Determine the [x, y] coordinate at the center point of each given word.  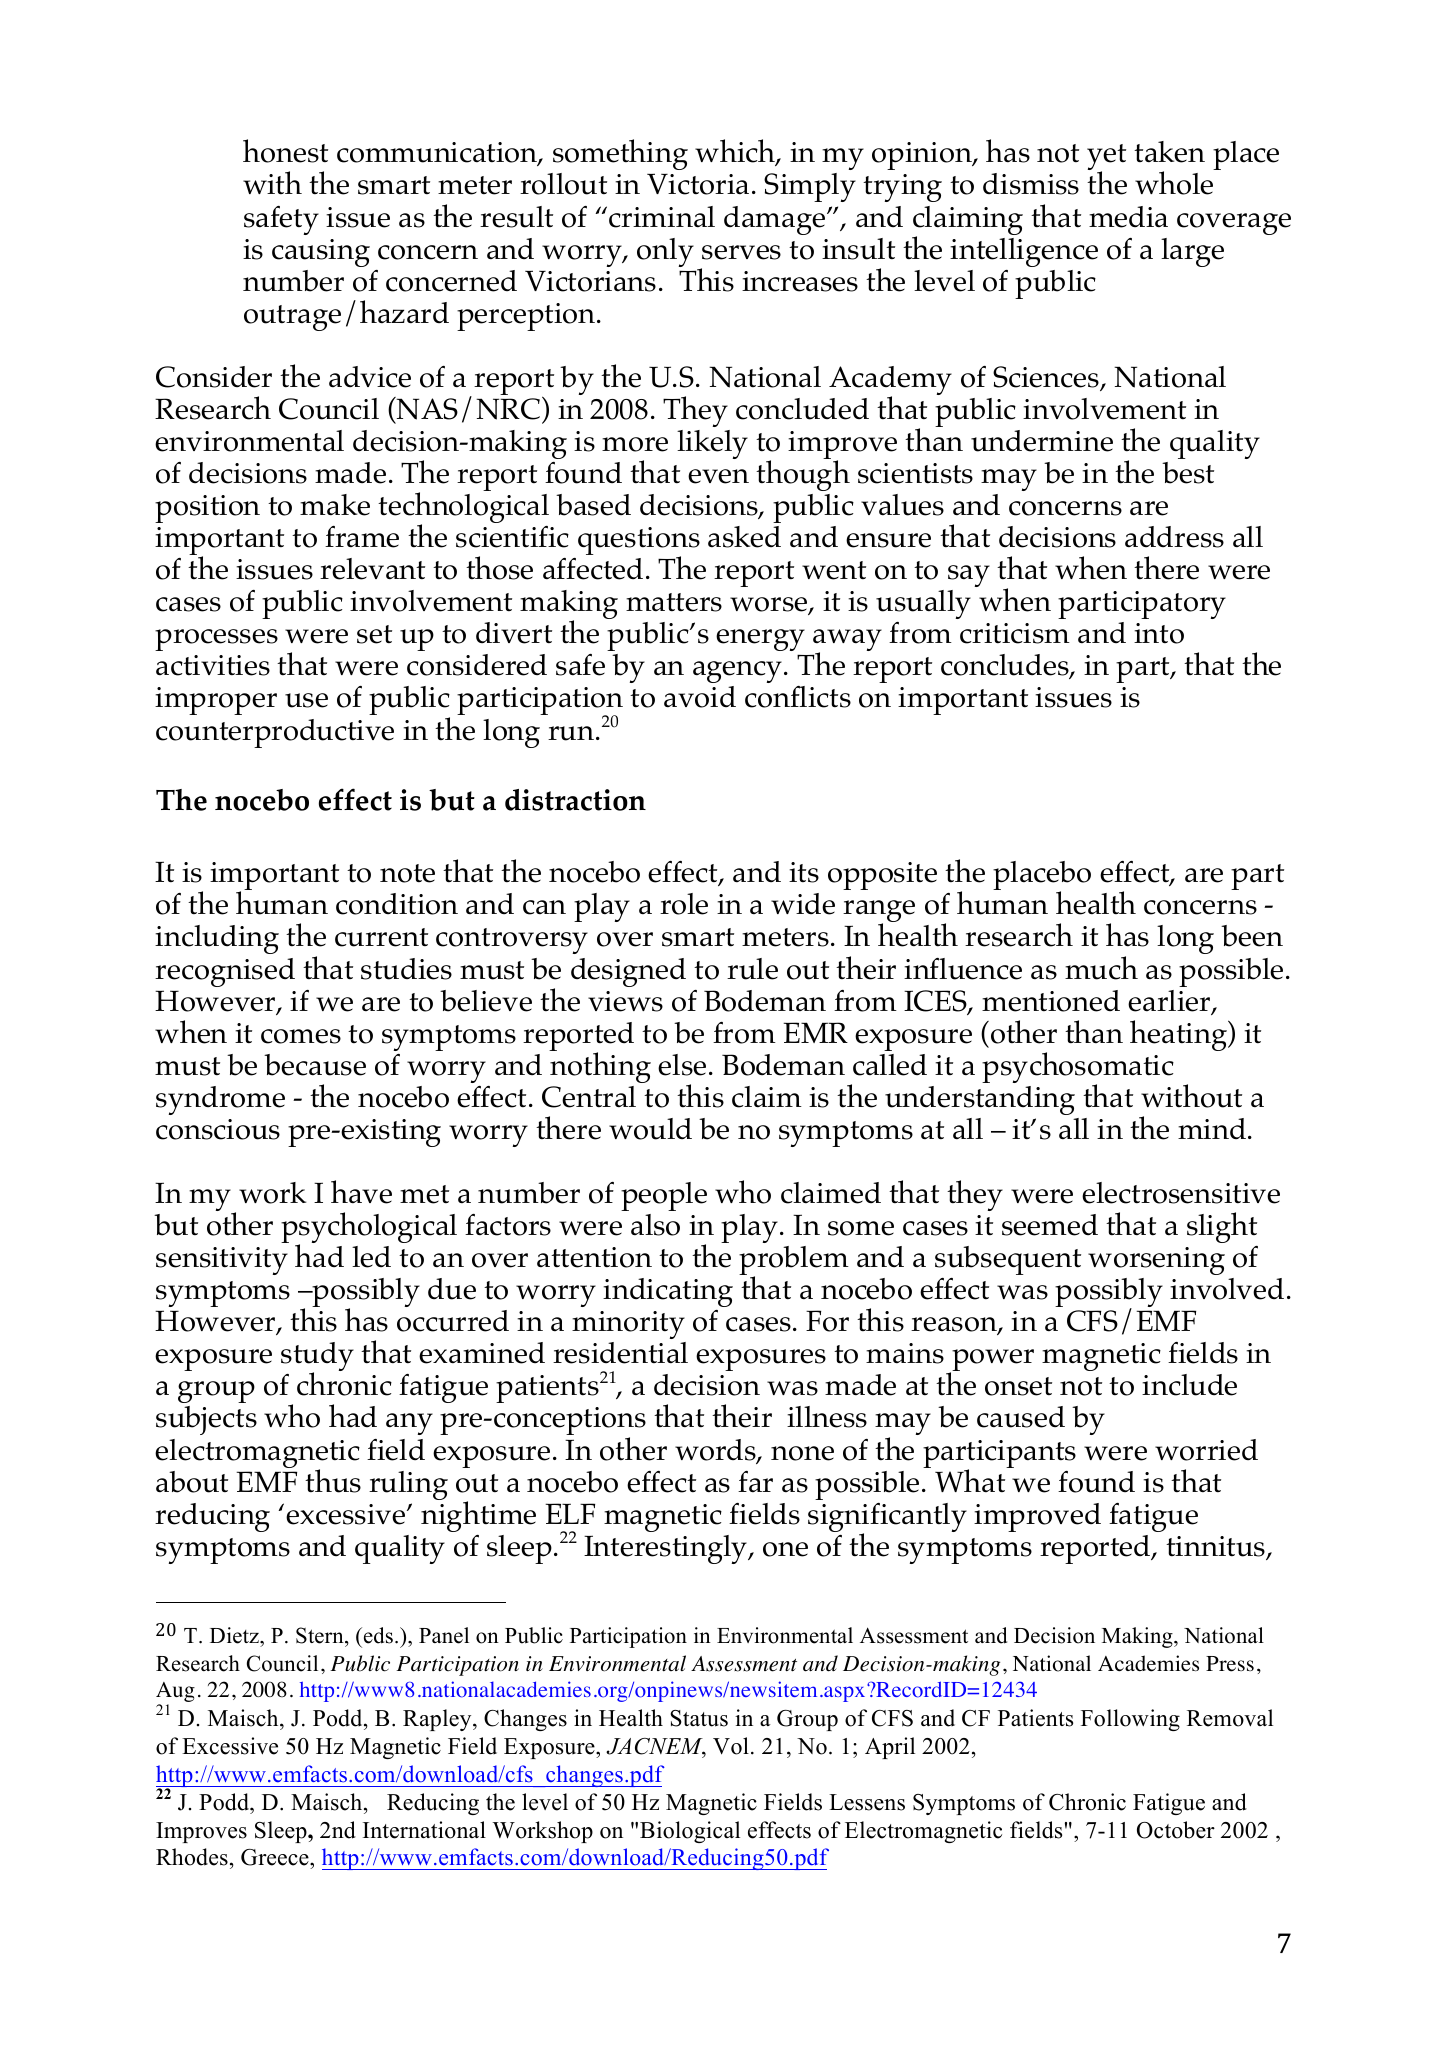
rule [752, 969]
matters [674, 602]
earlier [1170, 1002]
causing [321, 253]
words [716, 1451]
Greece [276, 1859]
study [317, 1358]
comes [301, 1036]
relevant [372, 569]
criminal [662, 217]
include [1189, 1385]
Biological [690, 1832]
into [1159, 633]
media [1128, 217]
